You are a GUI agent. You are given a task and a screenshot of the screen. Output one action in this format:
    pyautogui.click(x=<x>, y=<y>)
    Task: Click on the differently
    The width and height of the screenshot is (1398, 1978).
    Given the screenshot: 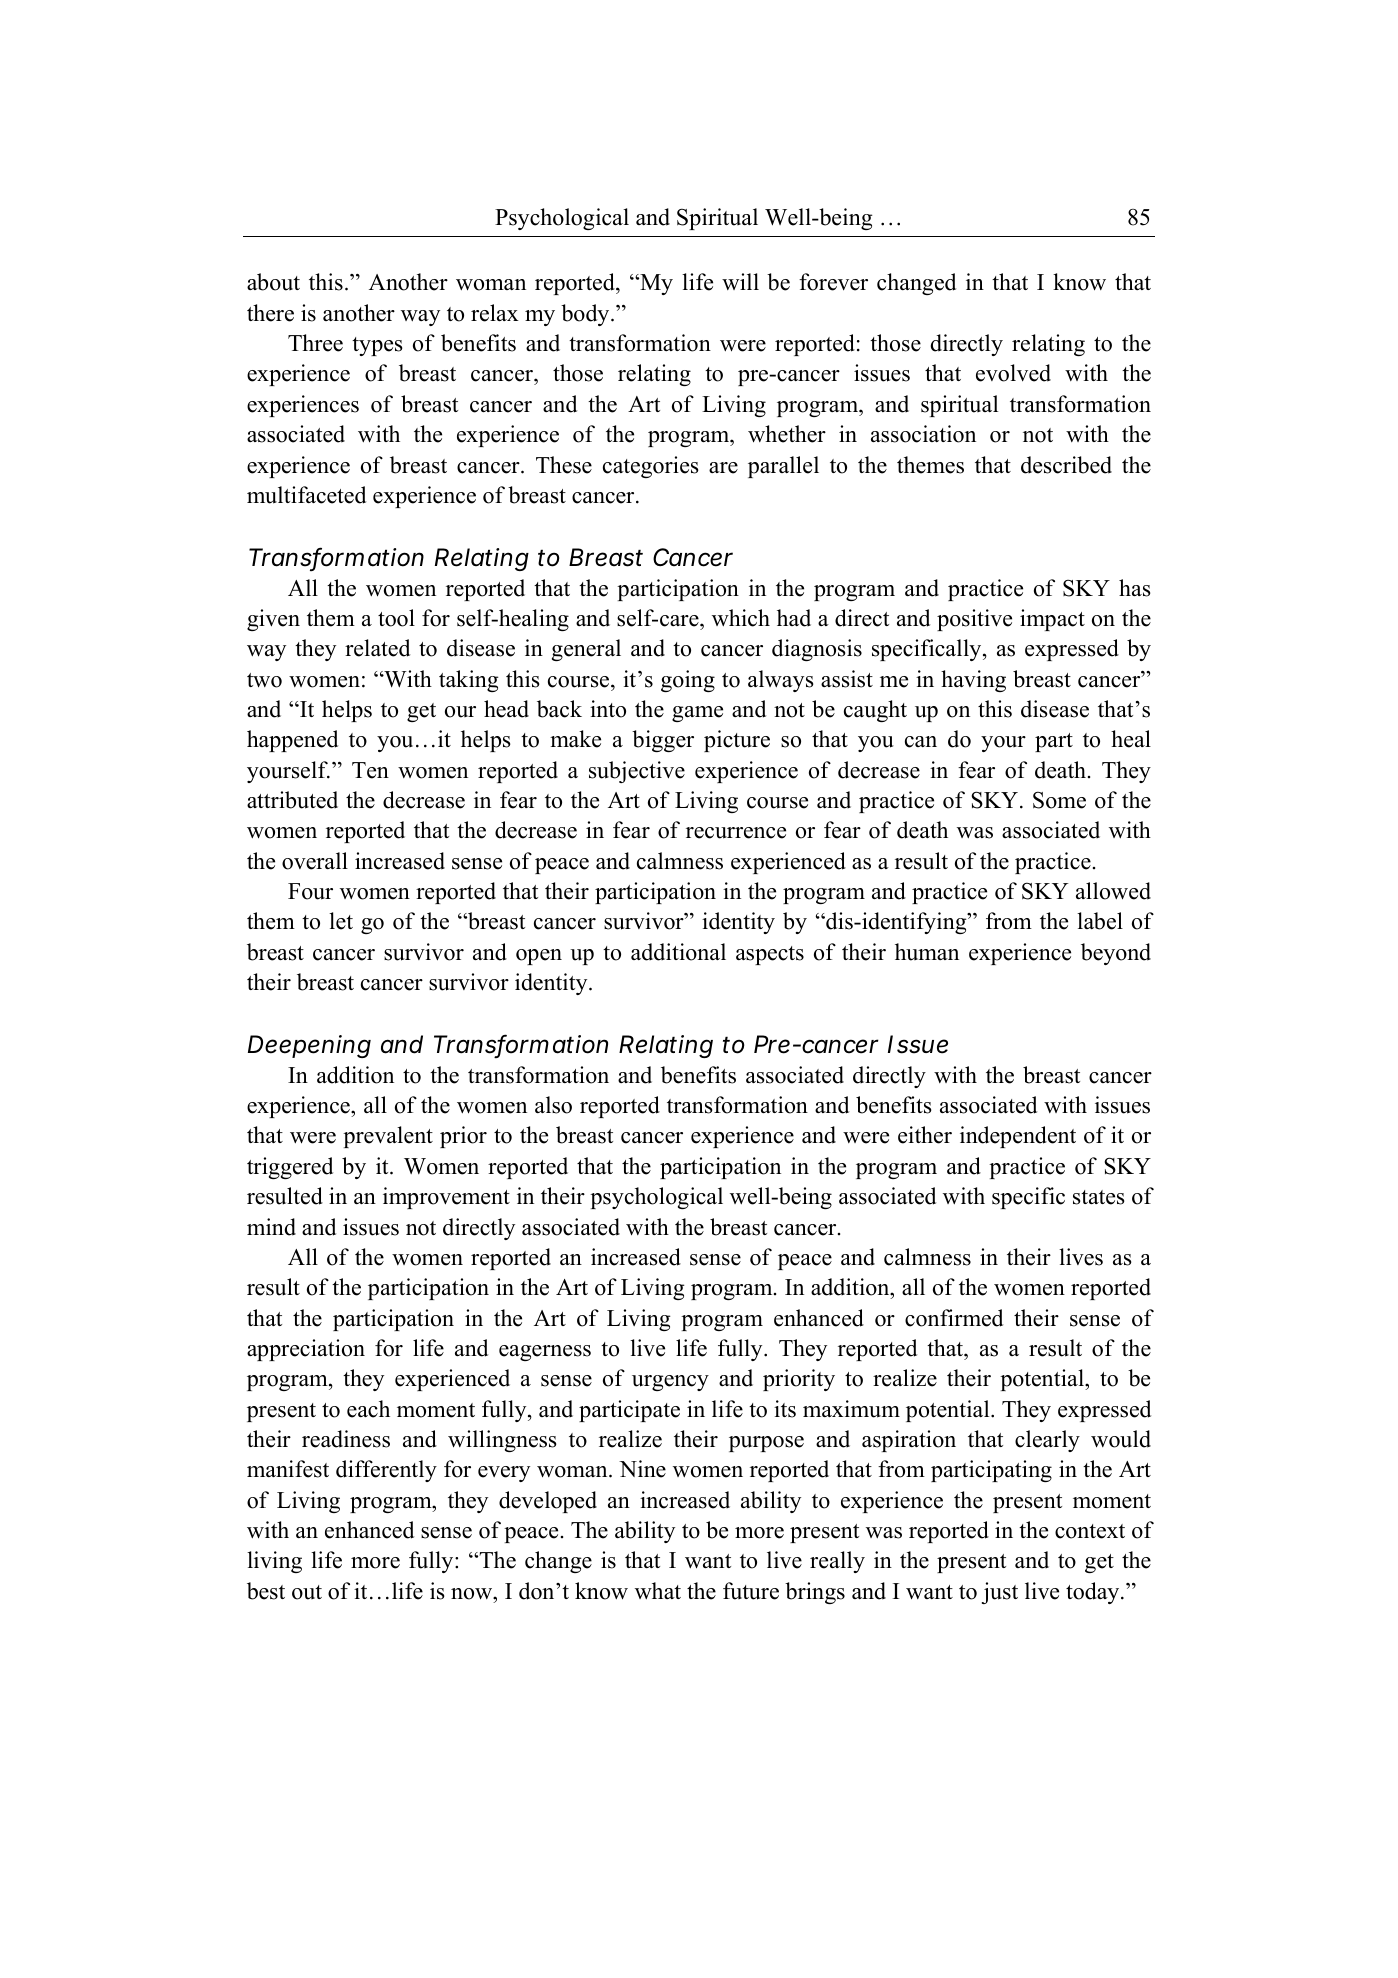 What is the action you would take?
    pyautogui.click(x=386, y=1471)
